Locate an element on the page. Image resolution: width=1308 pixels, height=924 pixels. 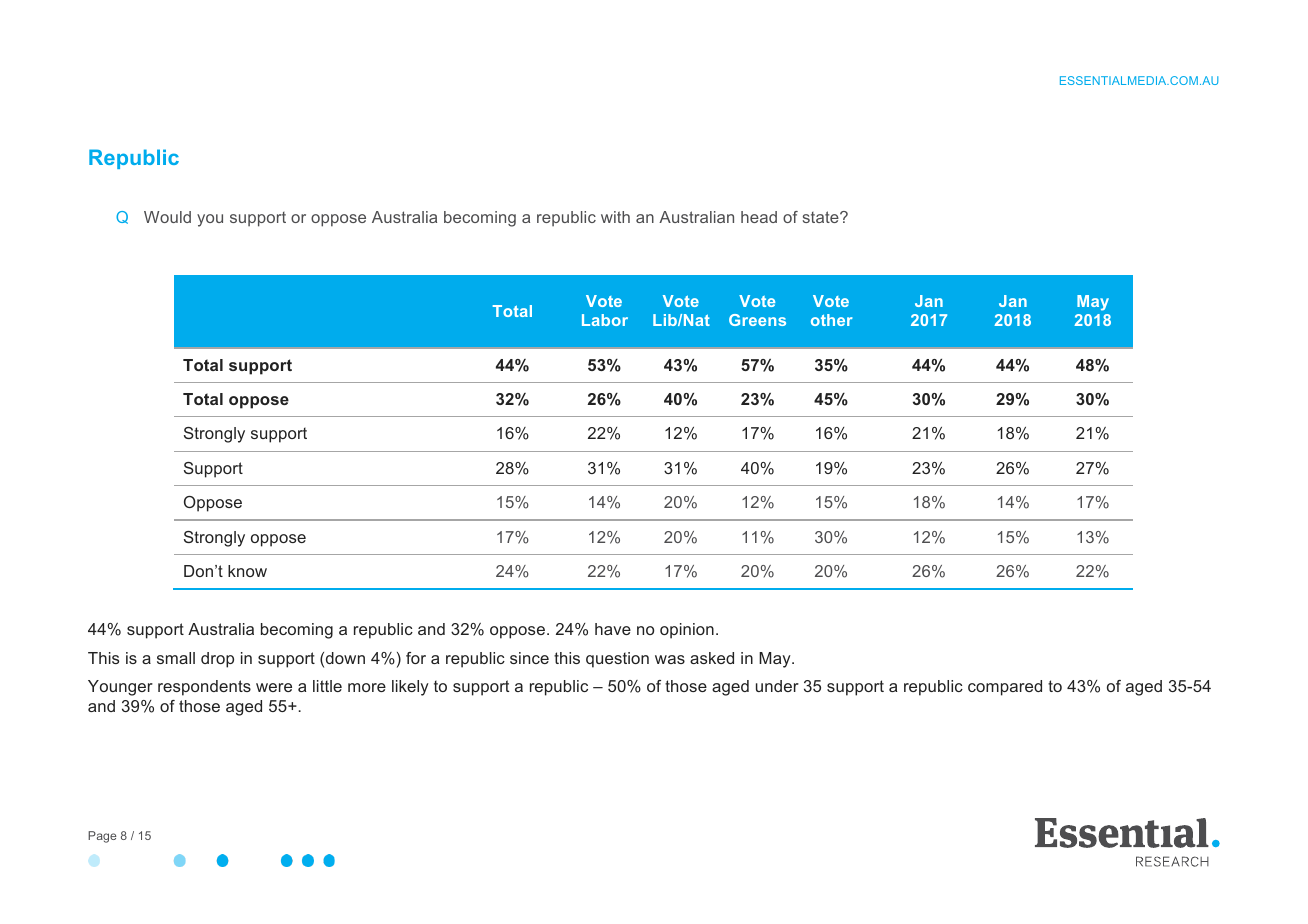
since is located at coordinates (529, 658).
